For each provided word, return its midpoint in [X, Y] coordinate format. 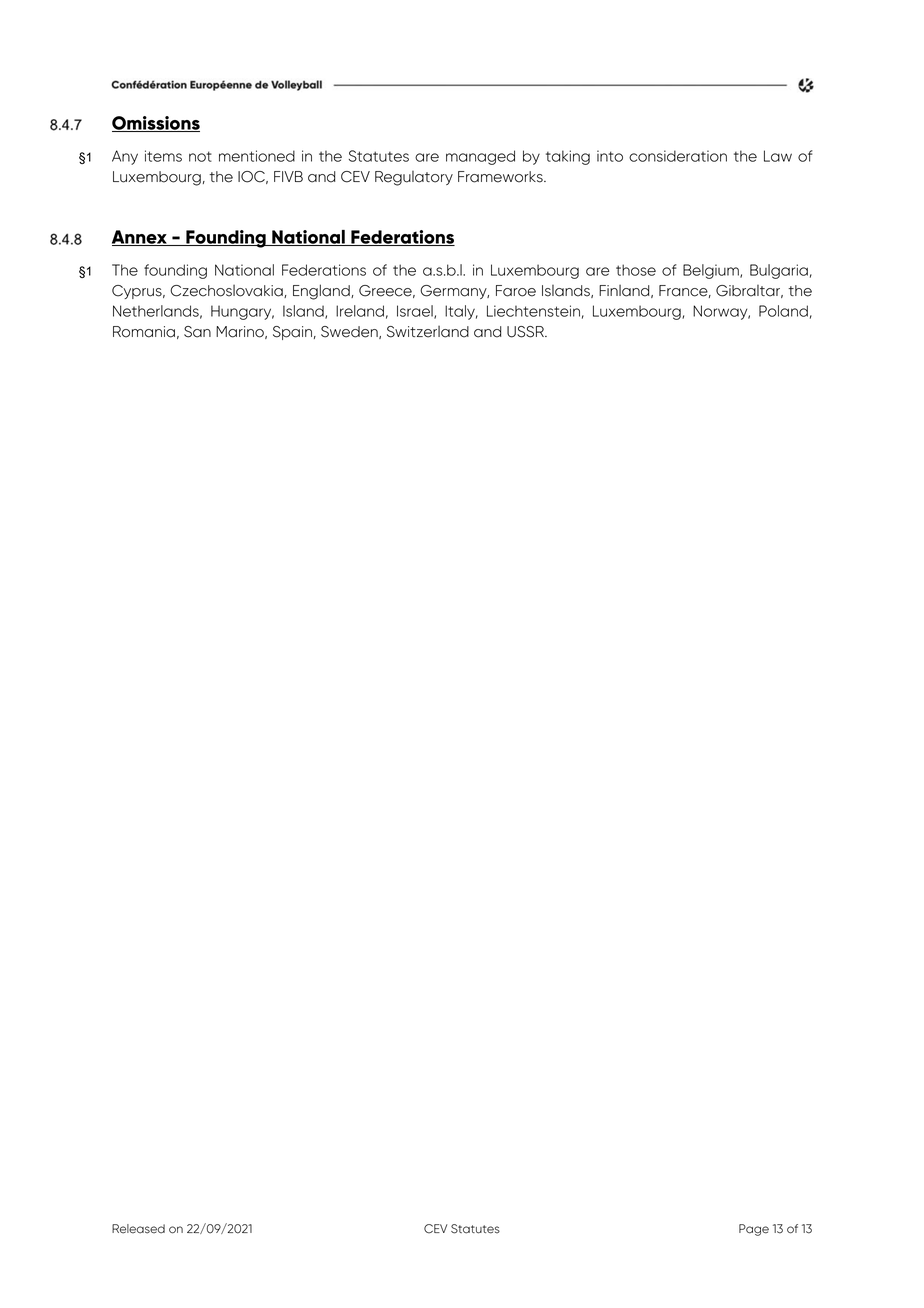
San [197, 332]
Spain [292, 333]
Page [754, 1230]
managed [480, 157]
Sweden [350, 332]
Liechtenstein [533, 311]
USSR [526, 332]
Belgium [712, 271]
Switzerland [428, 332]
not [200, 156]
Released [138, 1229]
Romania [144, 332]
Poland [783, 311]
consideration [678, 156]
